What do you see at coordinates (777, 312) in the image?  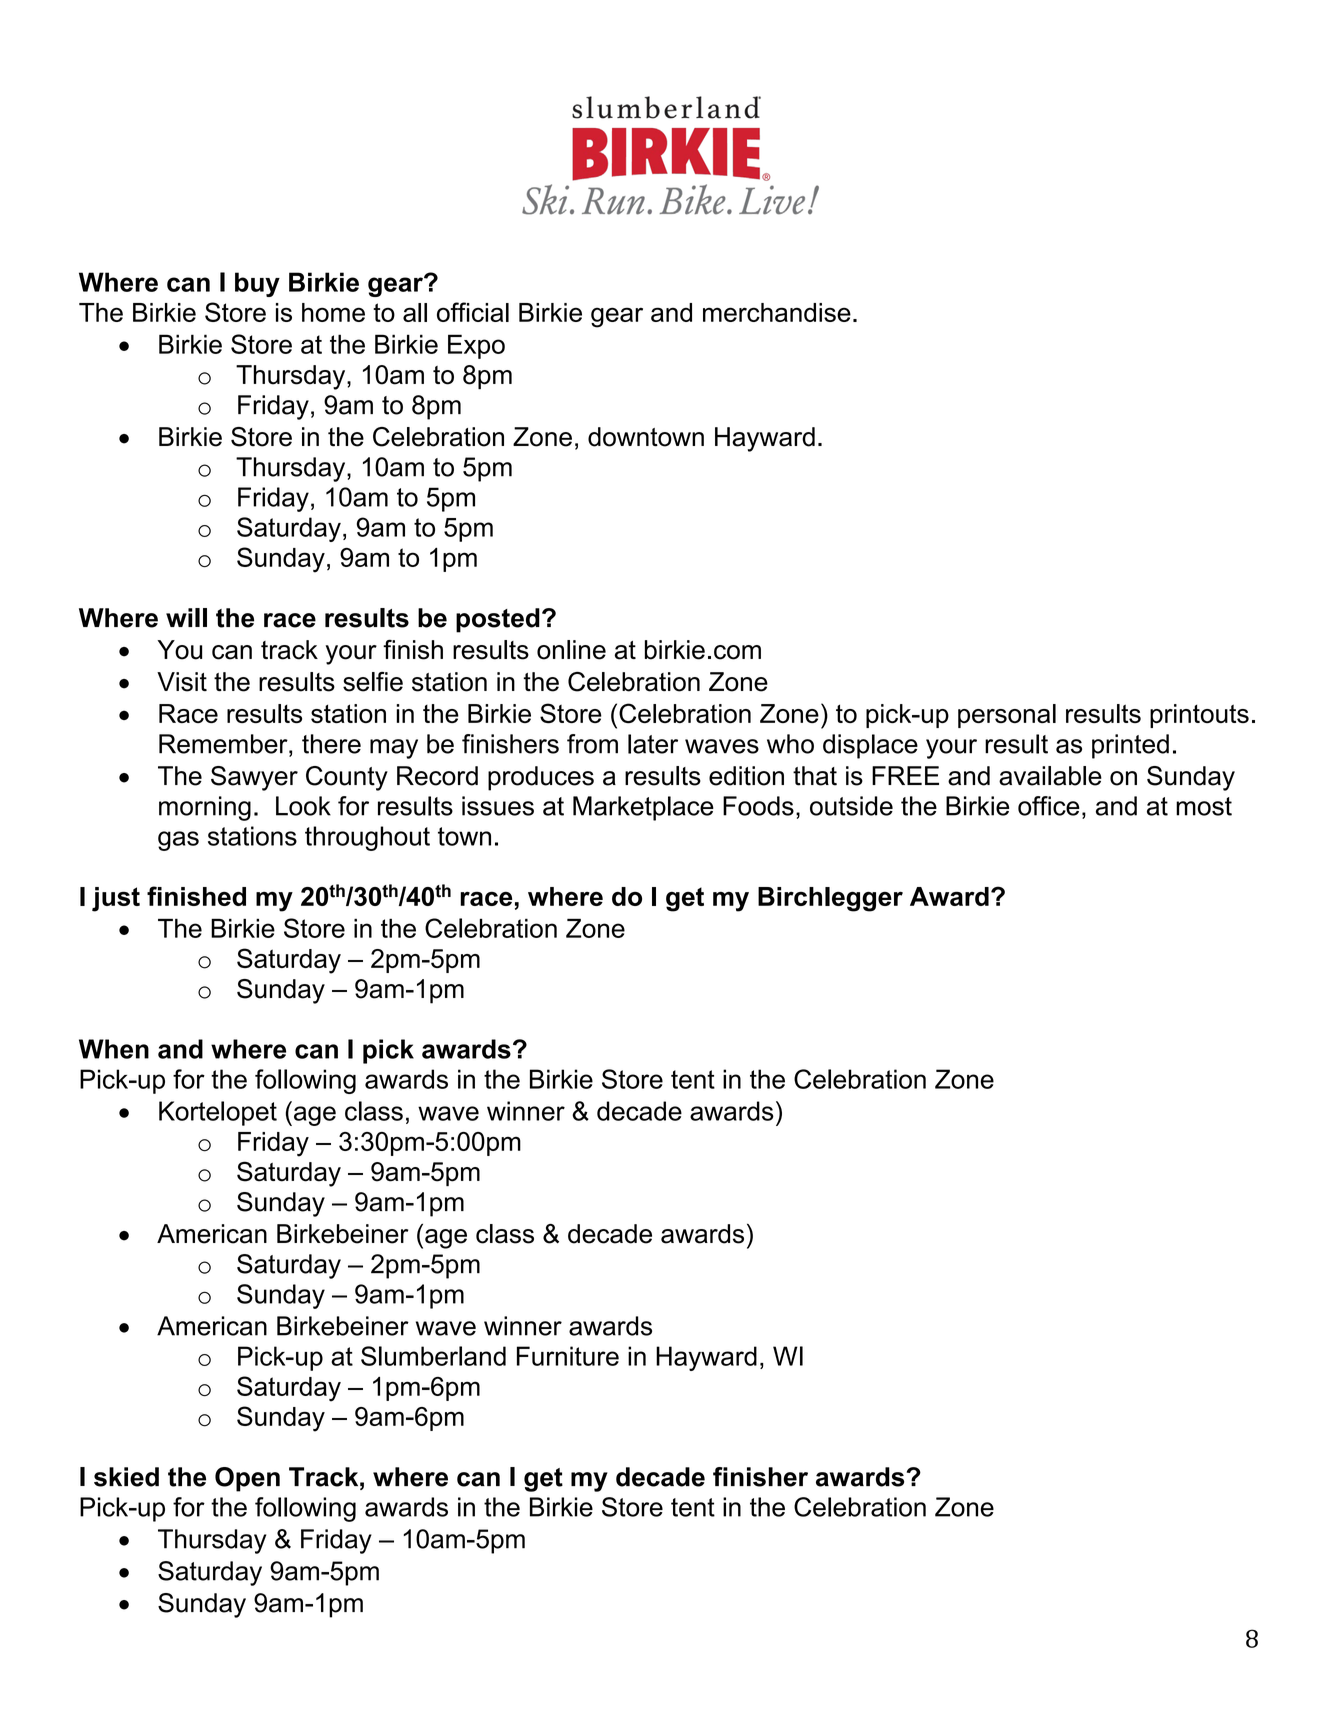 I see `merchandise` at bounding box center [777, 312].
